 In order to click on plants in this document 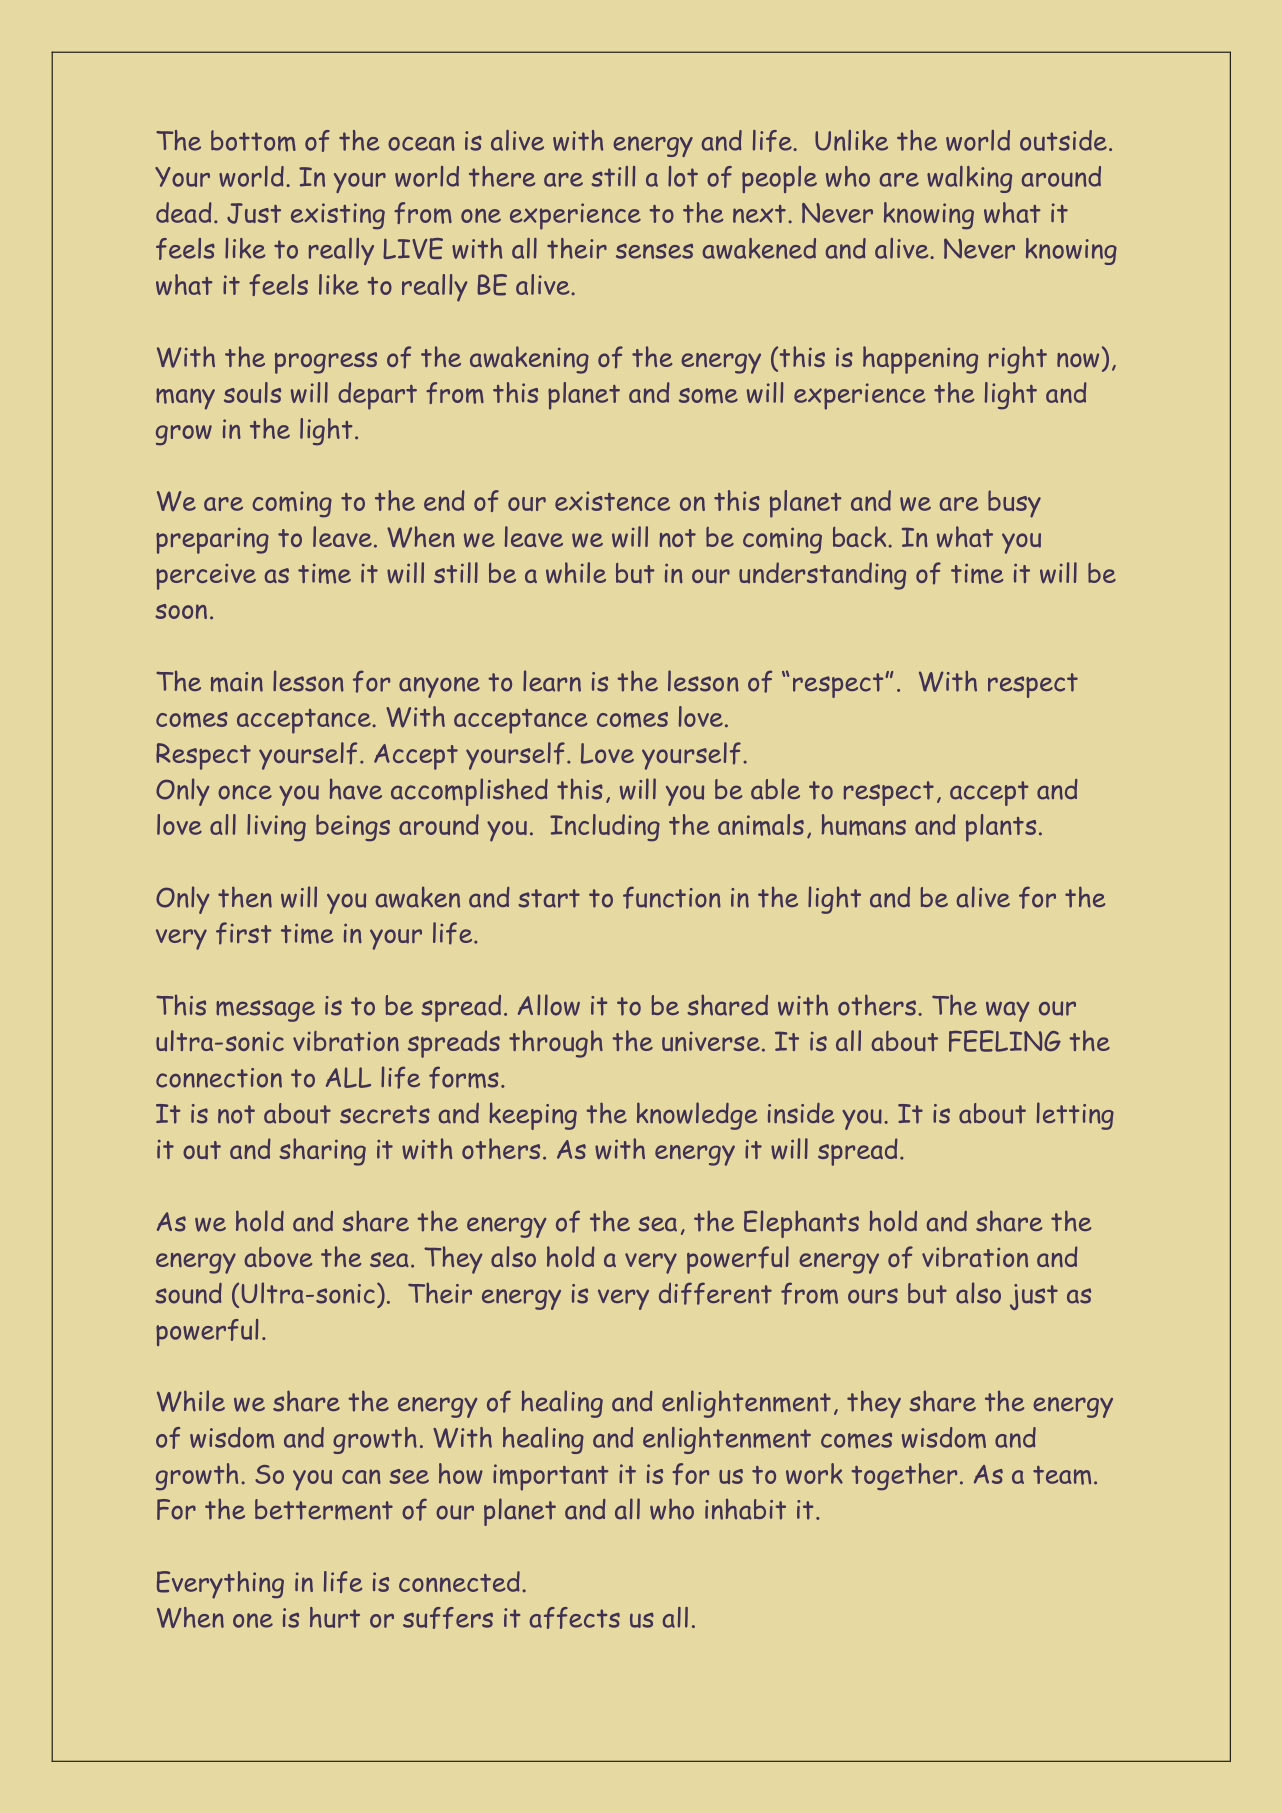, I will do `click(1001, 828)`.
